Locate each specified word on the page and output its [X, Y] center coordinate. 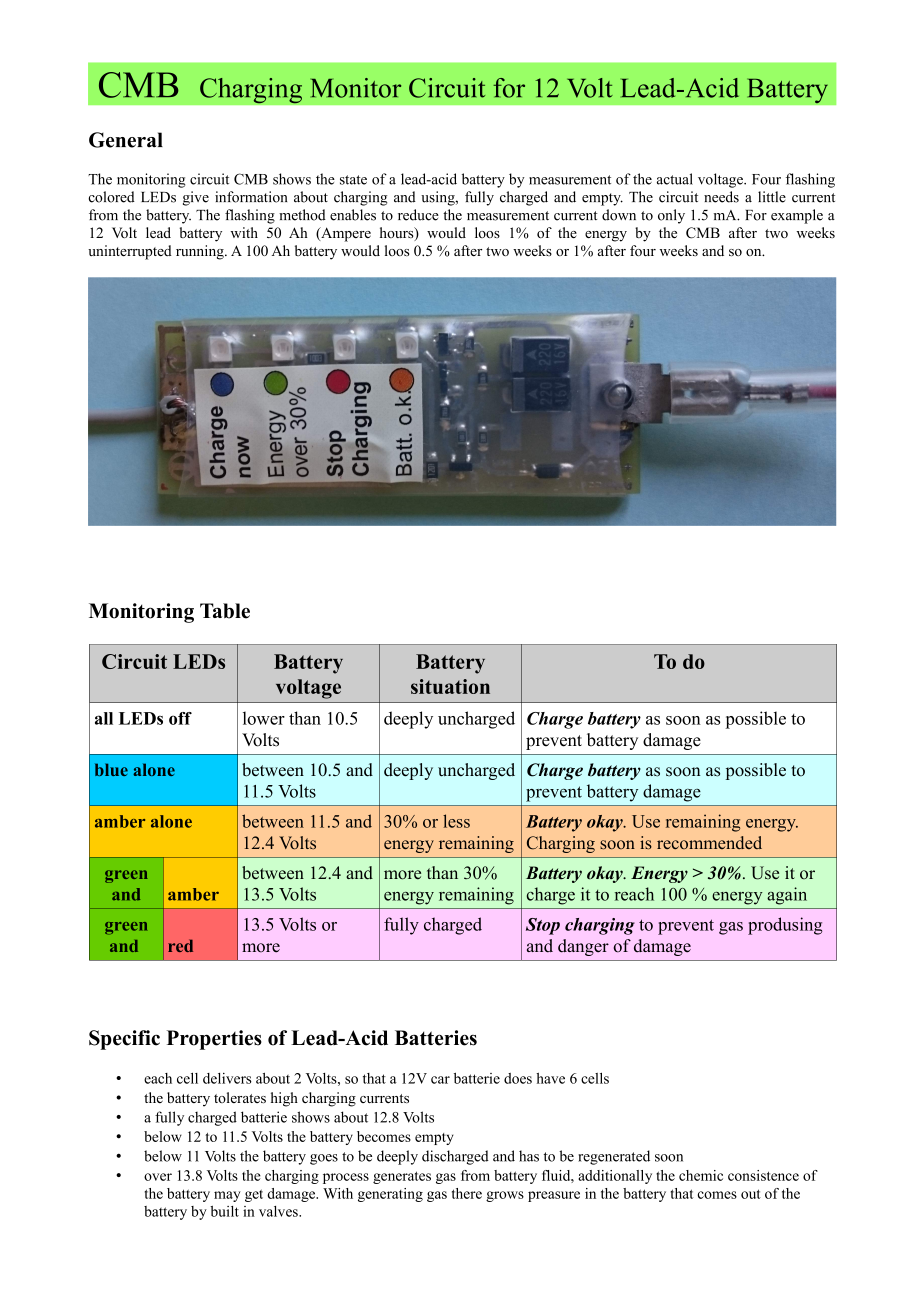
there [467, 1193]
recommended [709, 842]
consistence [763, 1175]
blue [111, 769]
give [196, 198]
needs [721, 197]
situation [450, 686]
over [158, 1177]
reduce [418, 215]
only [671, 216]
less [456, 821]
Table [225, 611]
